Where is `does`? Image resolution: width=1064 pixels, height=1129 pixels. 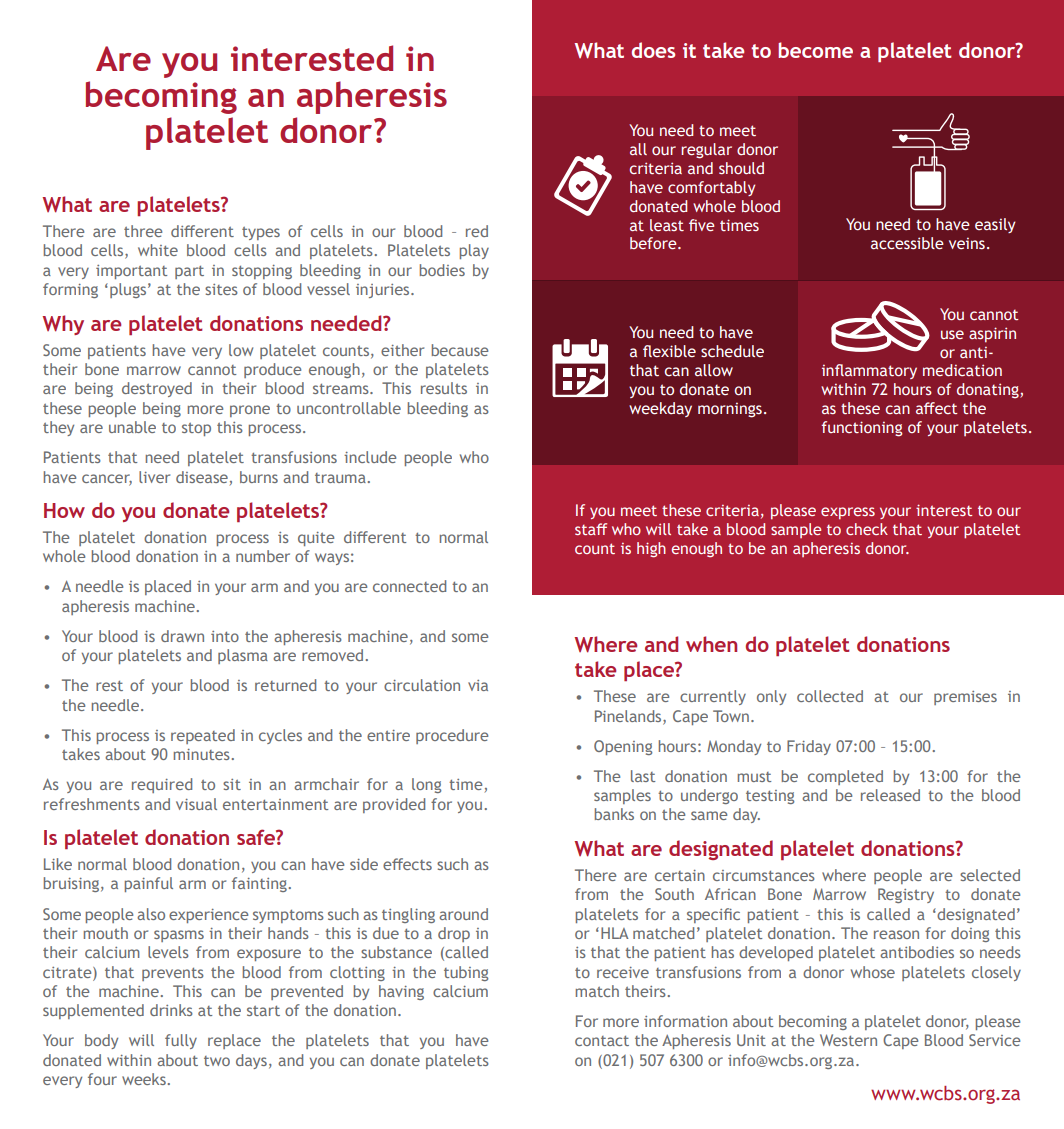
does is located at coordinates (653, 50).
